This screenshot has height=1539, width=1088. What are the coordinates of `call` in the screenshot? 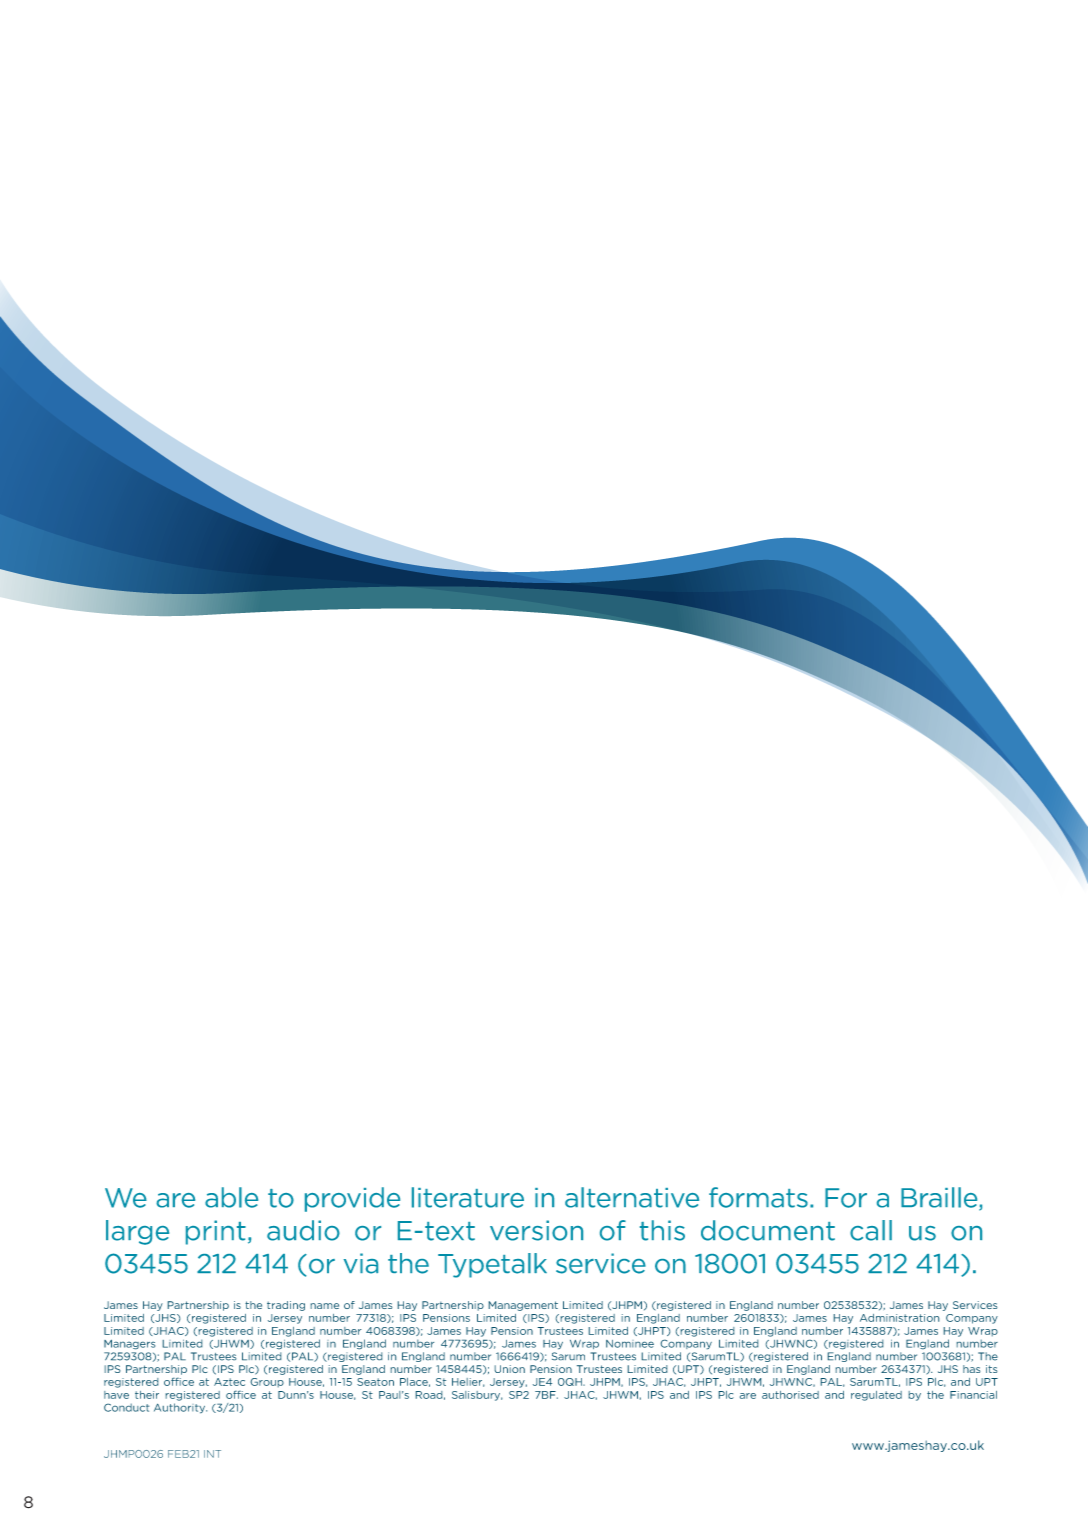 It's located at (871, 1230).
